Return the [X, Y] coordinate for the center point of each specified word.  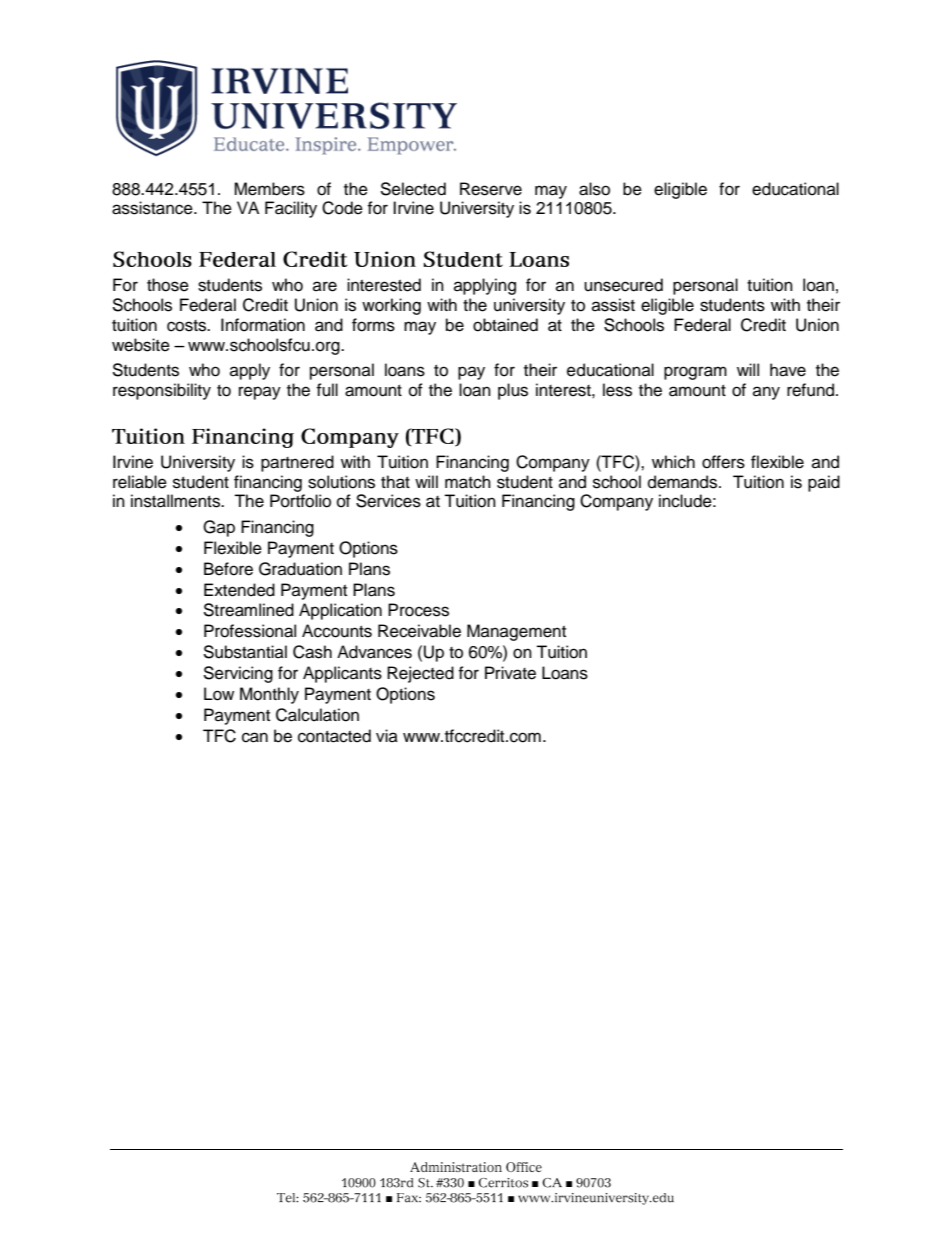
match [468, 482]
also [594, 189]
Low [219, 694]
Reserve [491, 189]
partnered [297, 463]
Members [269, 189]
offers [723, 462]
